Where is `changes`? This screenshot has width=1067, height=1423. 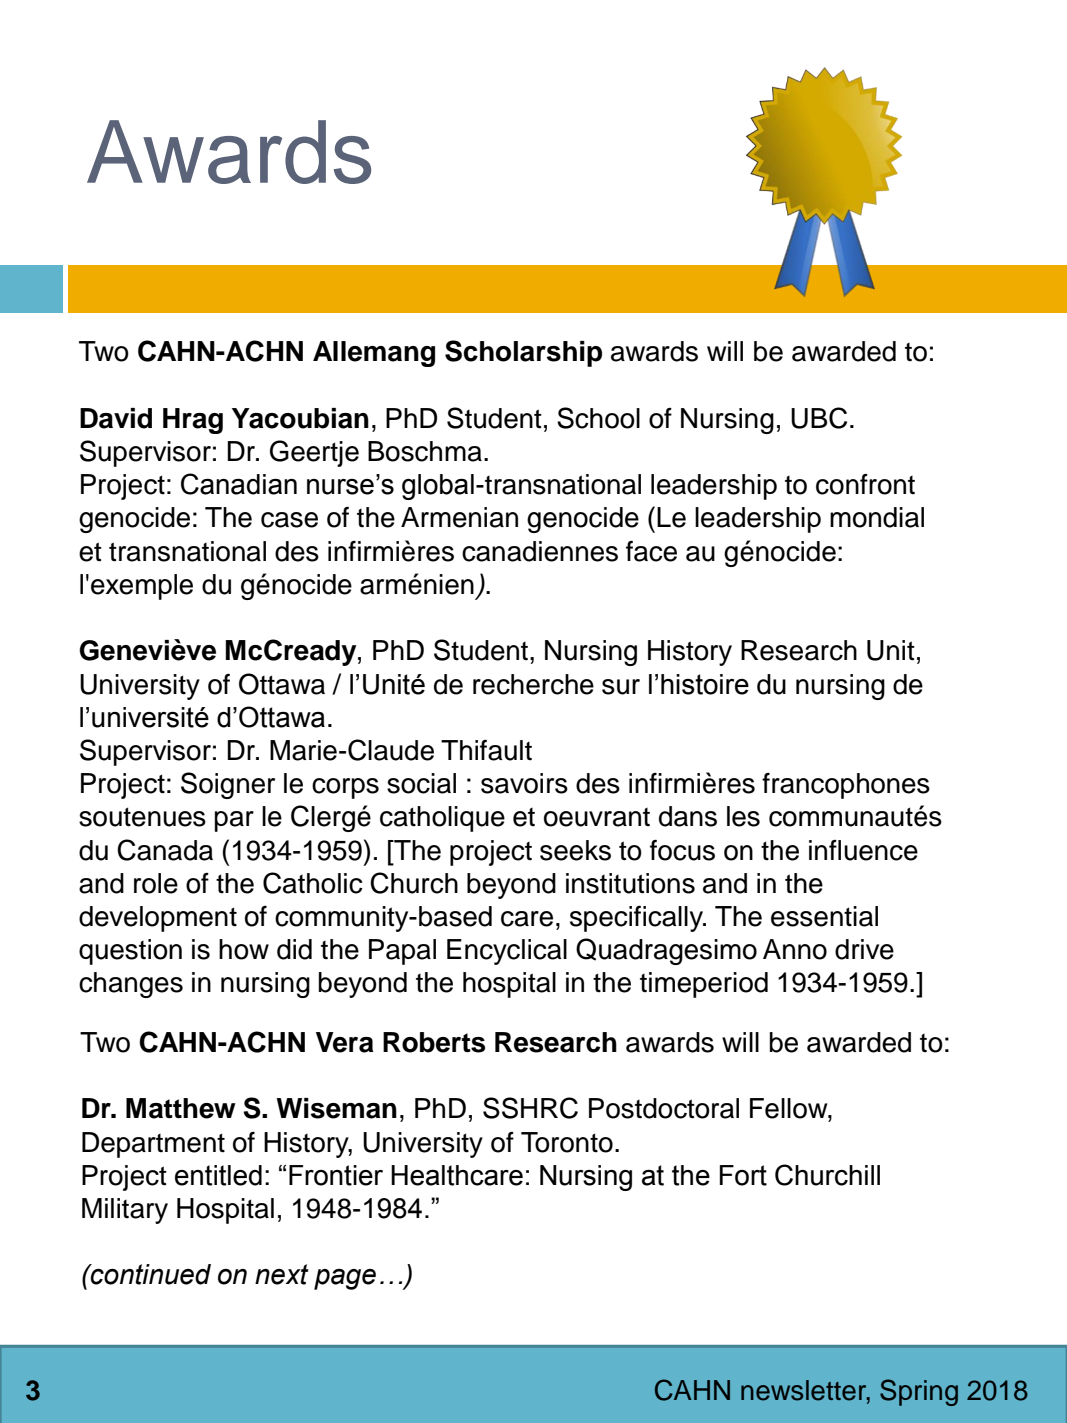 changes is located at coordinates (131, 985).
